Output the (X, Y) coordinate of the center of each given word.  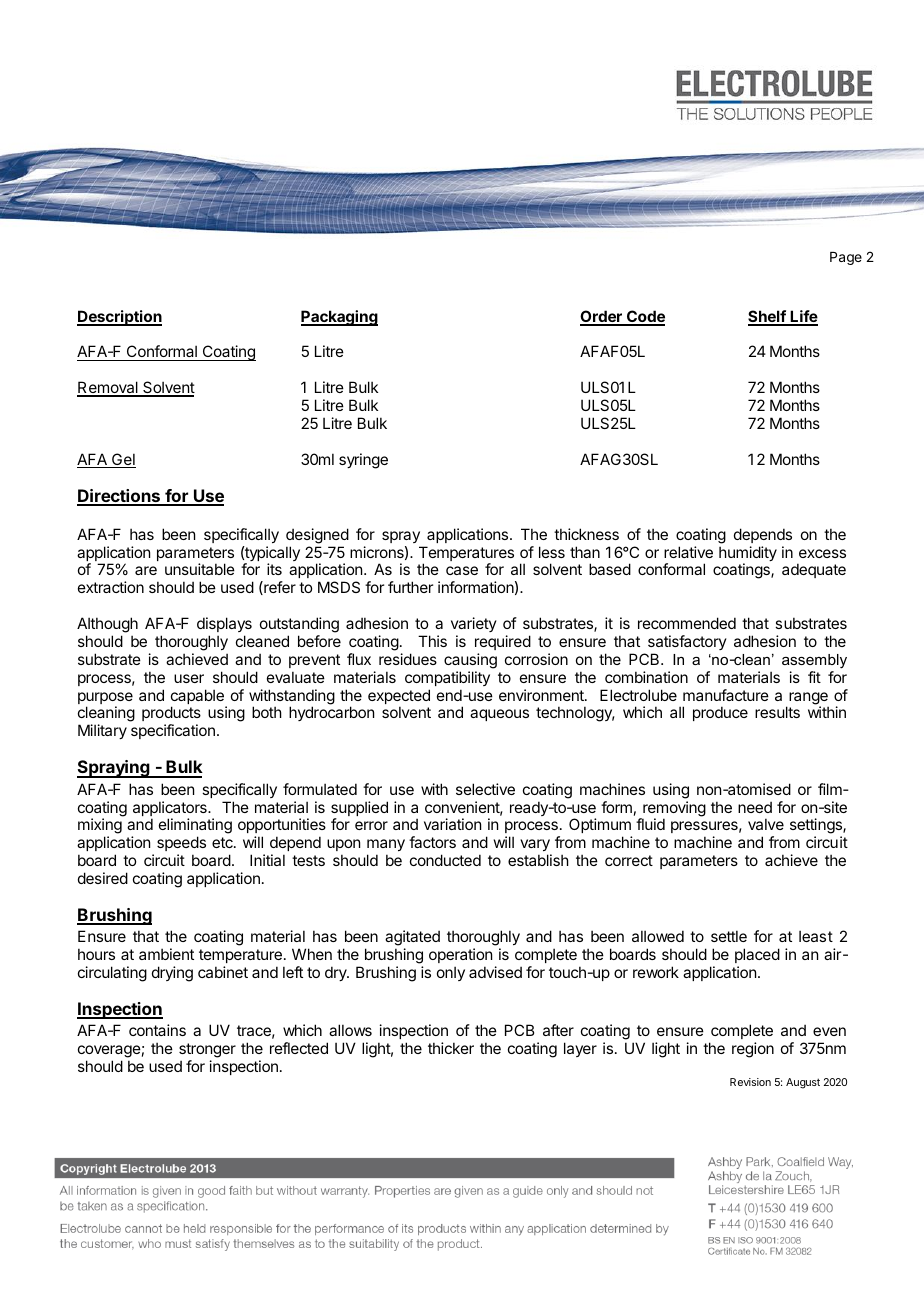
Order (602, 317)
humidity (748, 555)
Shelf (768, 317)
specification (173, 731)
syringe (363, 461)
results (777, 712)
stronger (207, 1052)
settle (729, 936)
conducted (445, 860)
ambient (166, 954)
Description (119, 318)
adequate (814, 570)
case (462, 570)
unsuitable (200, 569)
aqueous (499, 715)
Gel (123, 460)
